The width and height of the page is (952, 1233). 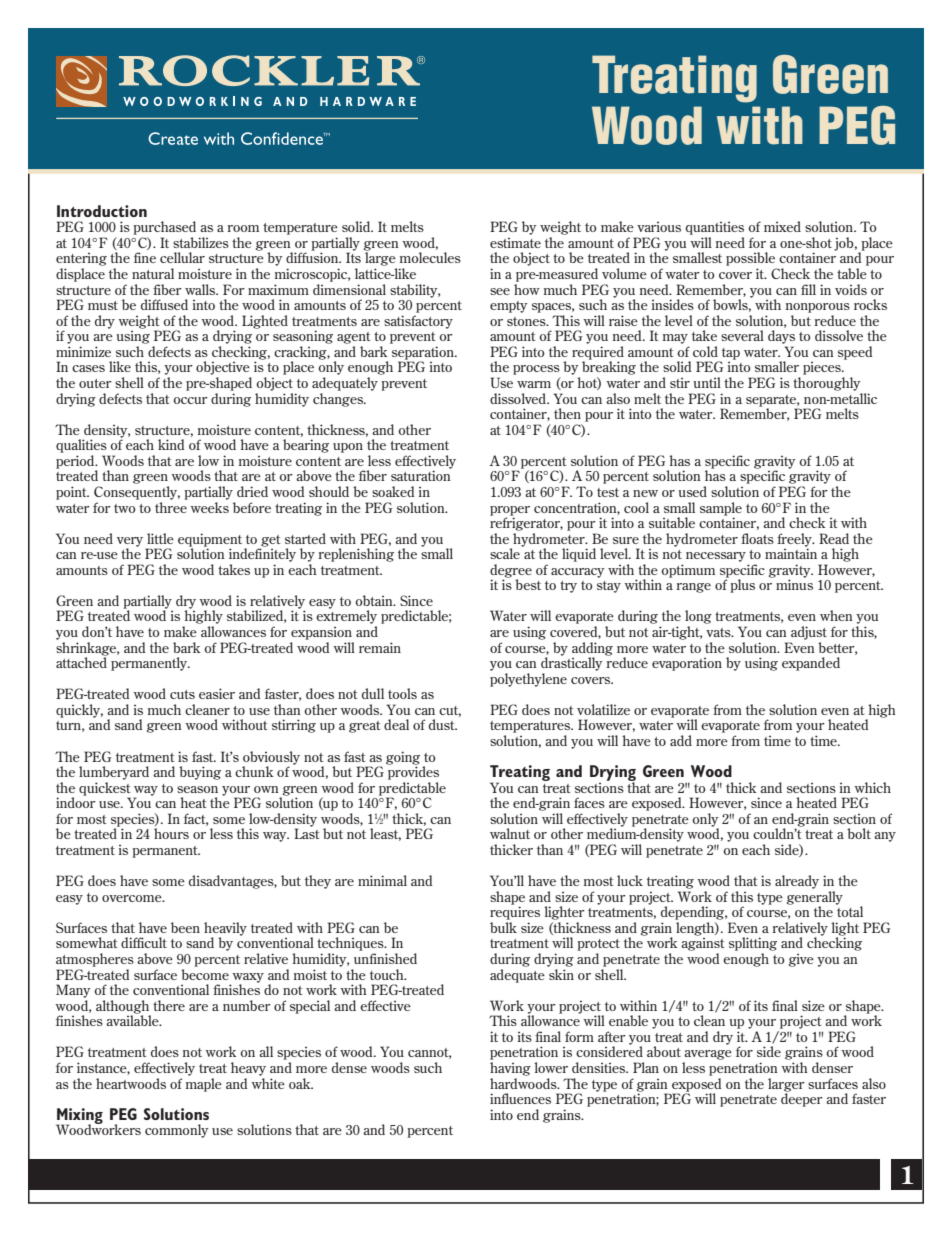 I want to click on maple, so click(x=204, y=1083).
